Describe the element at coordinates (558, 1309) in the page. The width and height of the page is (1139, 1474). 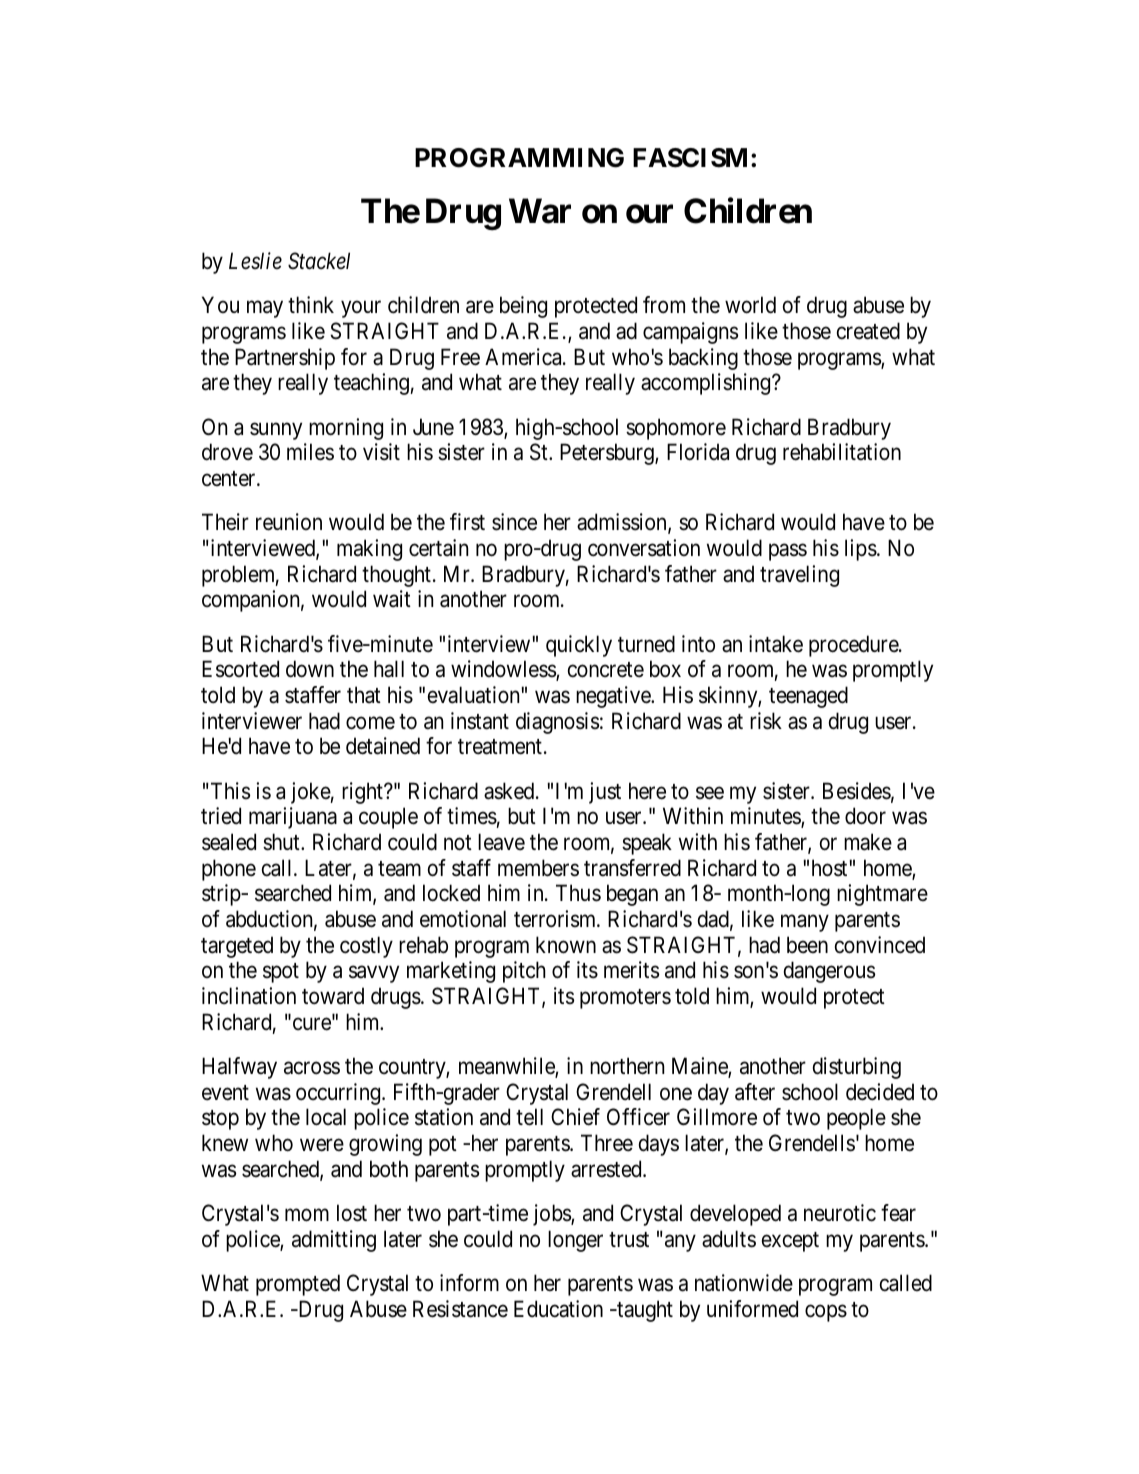
I see `Education` at that location.
